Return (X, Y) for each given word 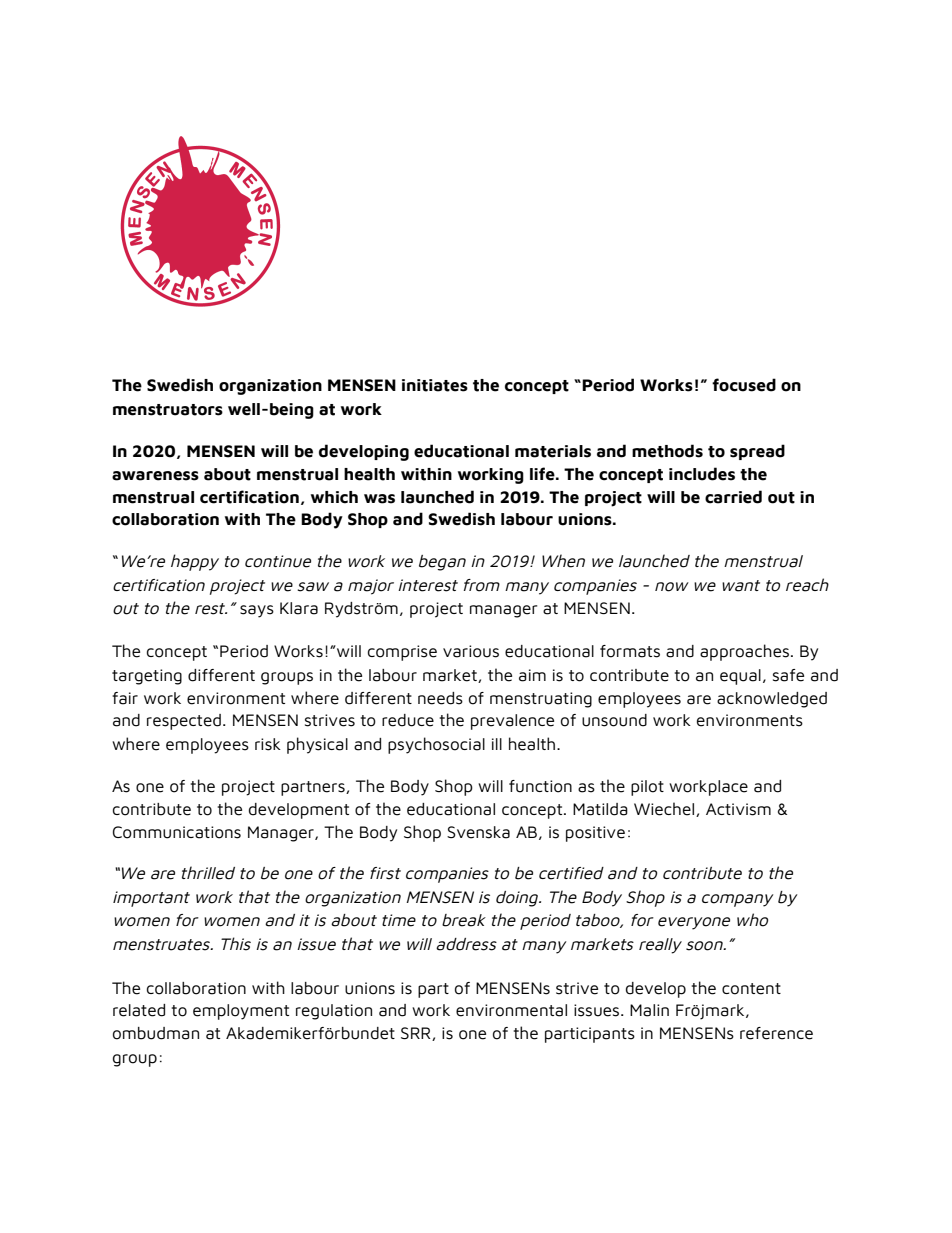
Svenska (478, 832)
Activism (738, 809)
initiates (435, 385)
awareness (155, 476)
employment (241, 1012)
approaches (744, 652)
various (471, 651)
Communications (177, 832)
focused (744, 385)
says (257, 611)
